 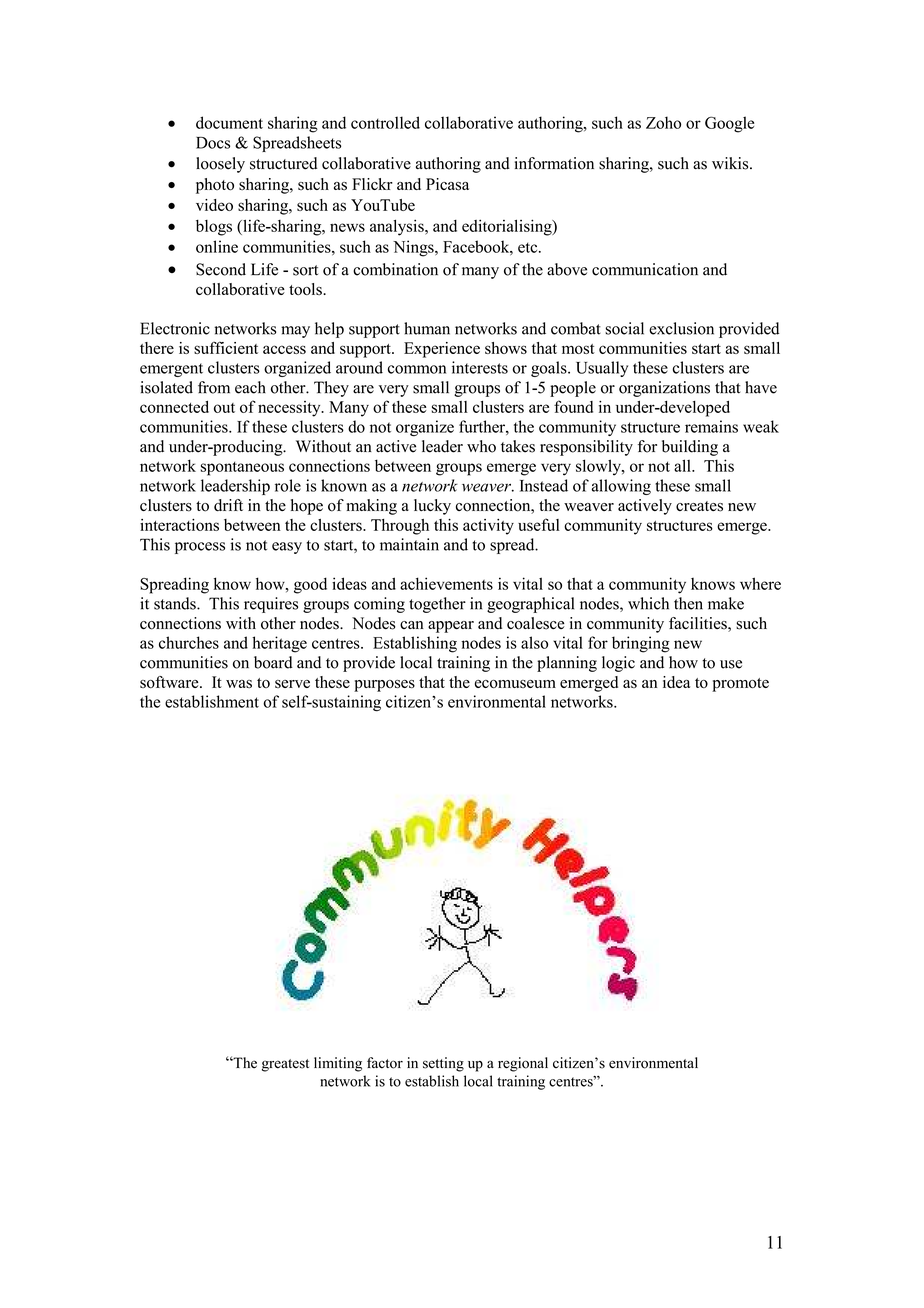 I want to click on setting, so click(x=443, y=1064).
